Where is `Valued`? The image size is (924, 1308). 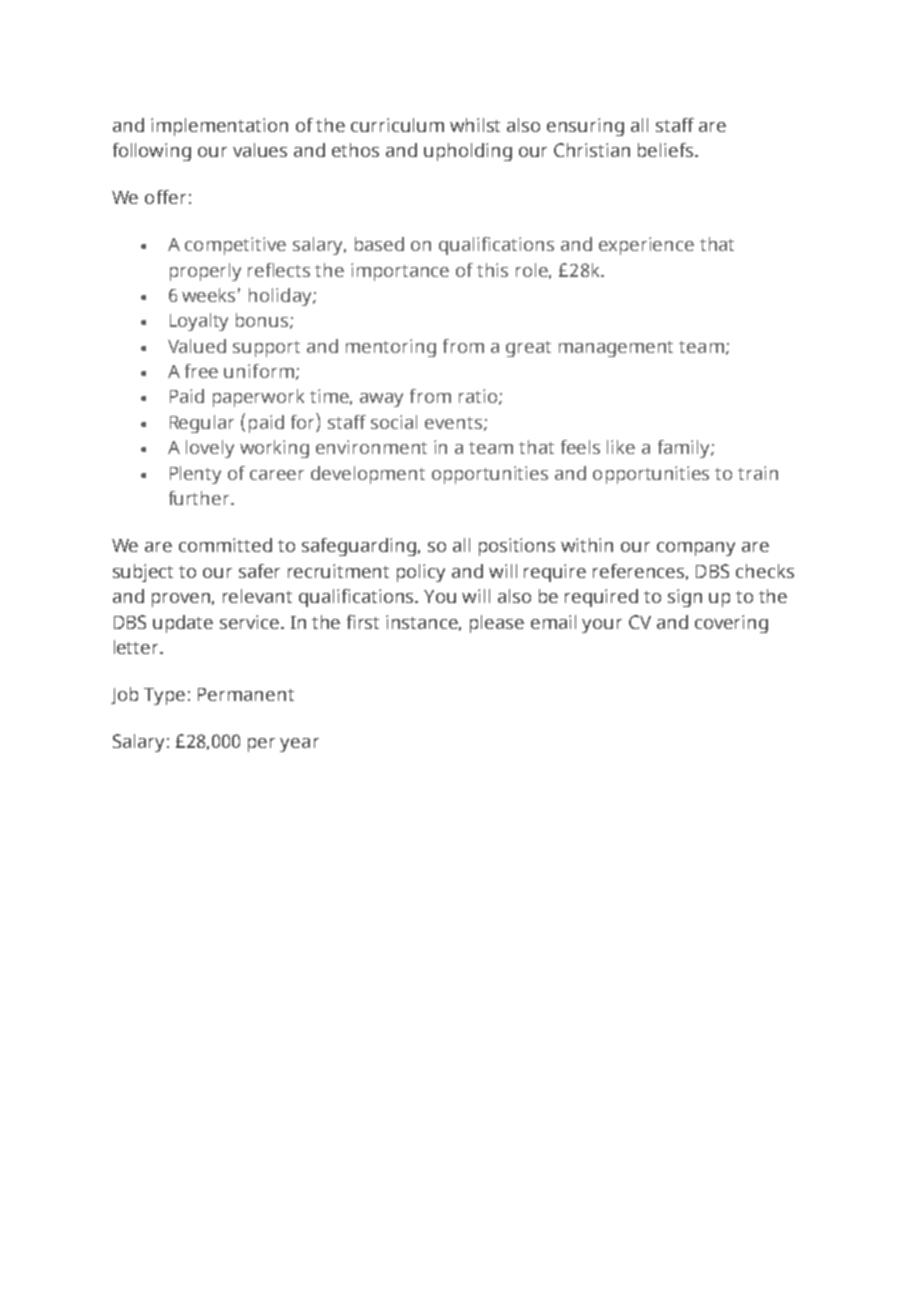
Valued is located at coordinates (197, 346).
